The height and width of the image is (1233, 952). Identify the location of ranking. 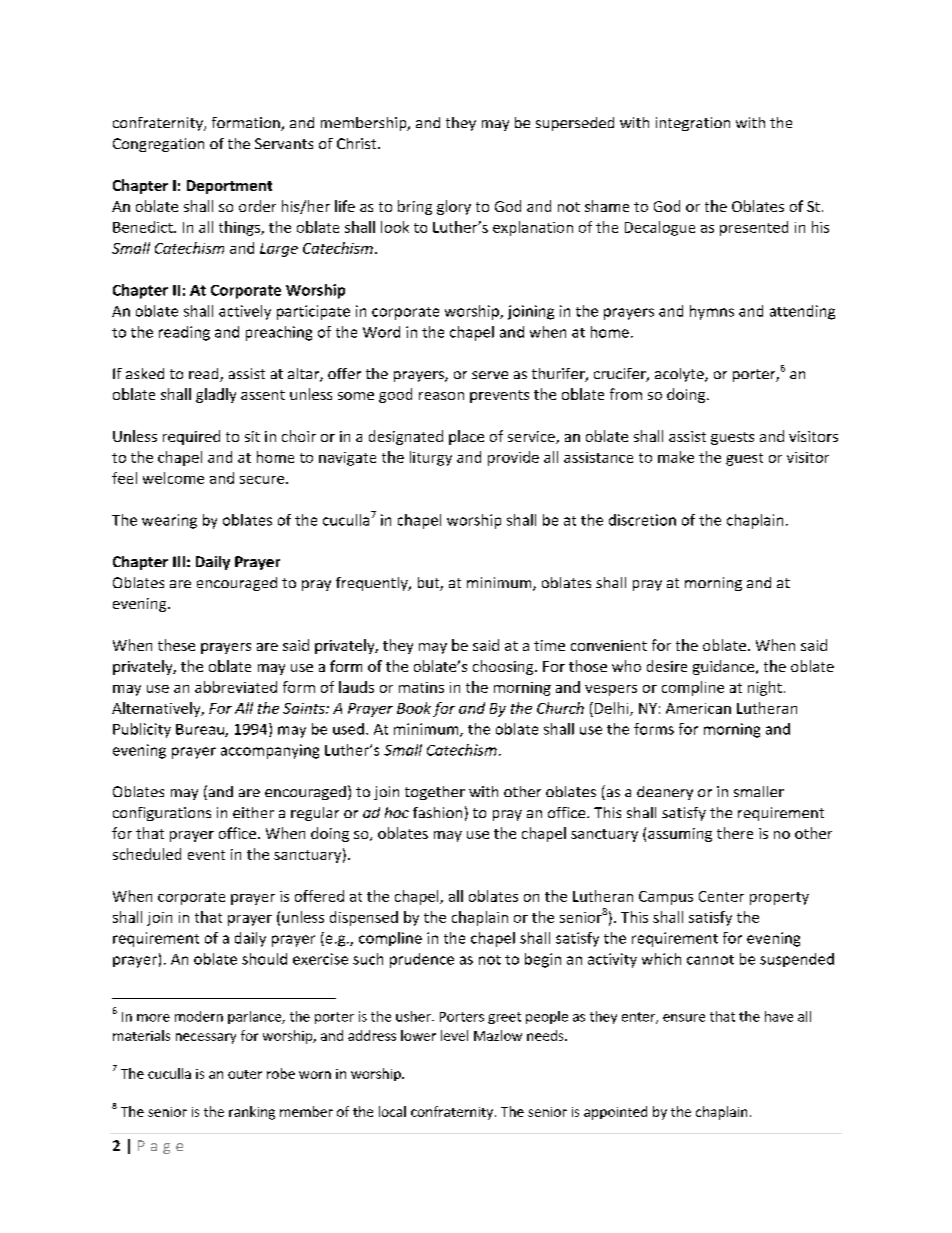
(252, 1113).
